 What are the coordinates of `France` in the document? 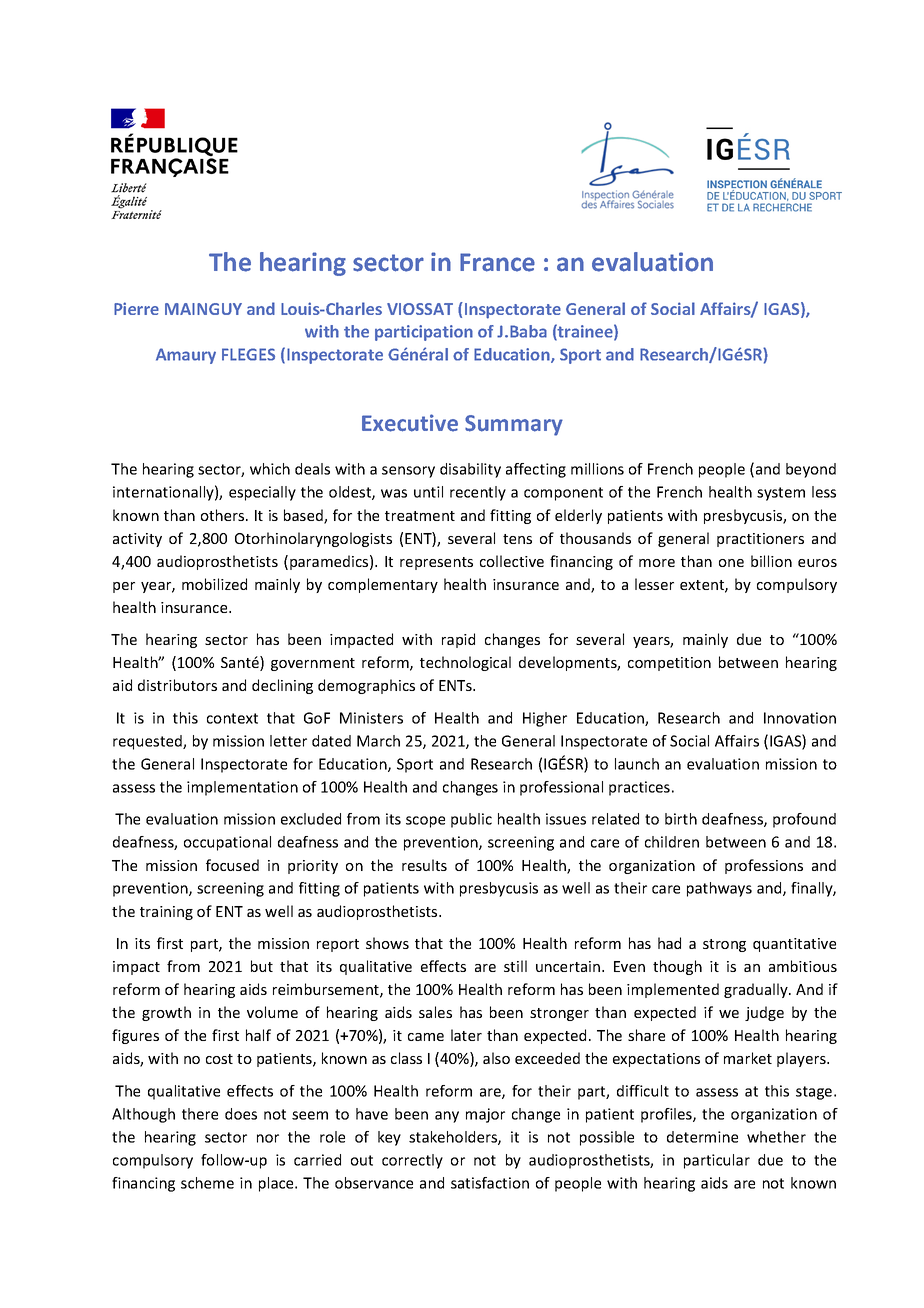 It's located at (497, 262).
